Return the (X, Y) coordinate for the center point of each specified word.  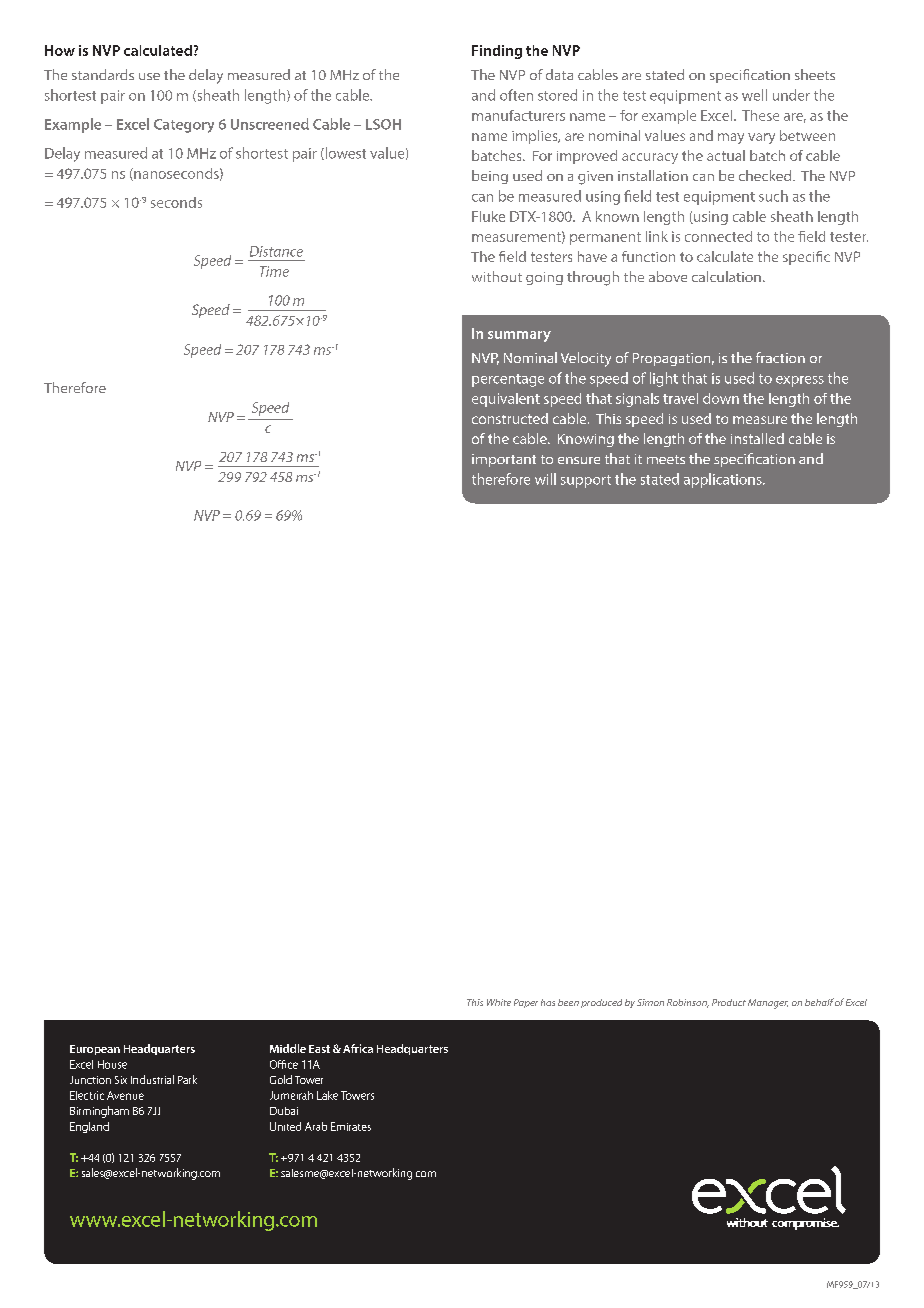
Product (729, 1002)
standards (103, 74)
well (754, 95)
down (721, 398)
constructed (510, 418)
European (95, 1050)
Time (274, 271)
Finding (497, 52)
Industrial (152, 1079)
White (499, 1002)
